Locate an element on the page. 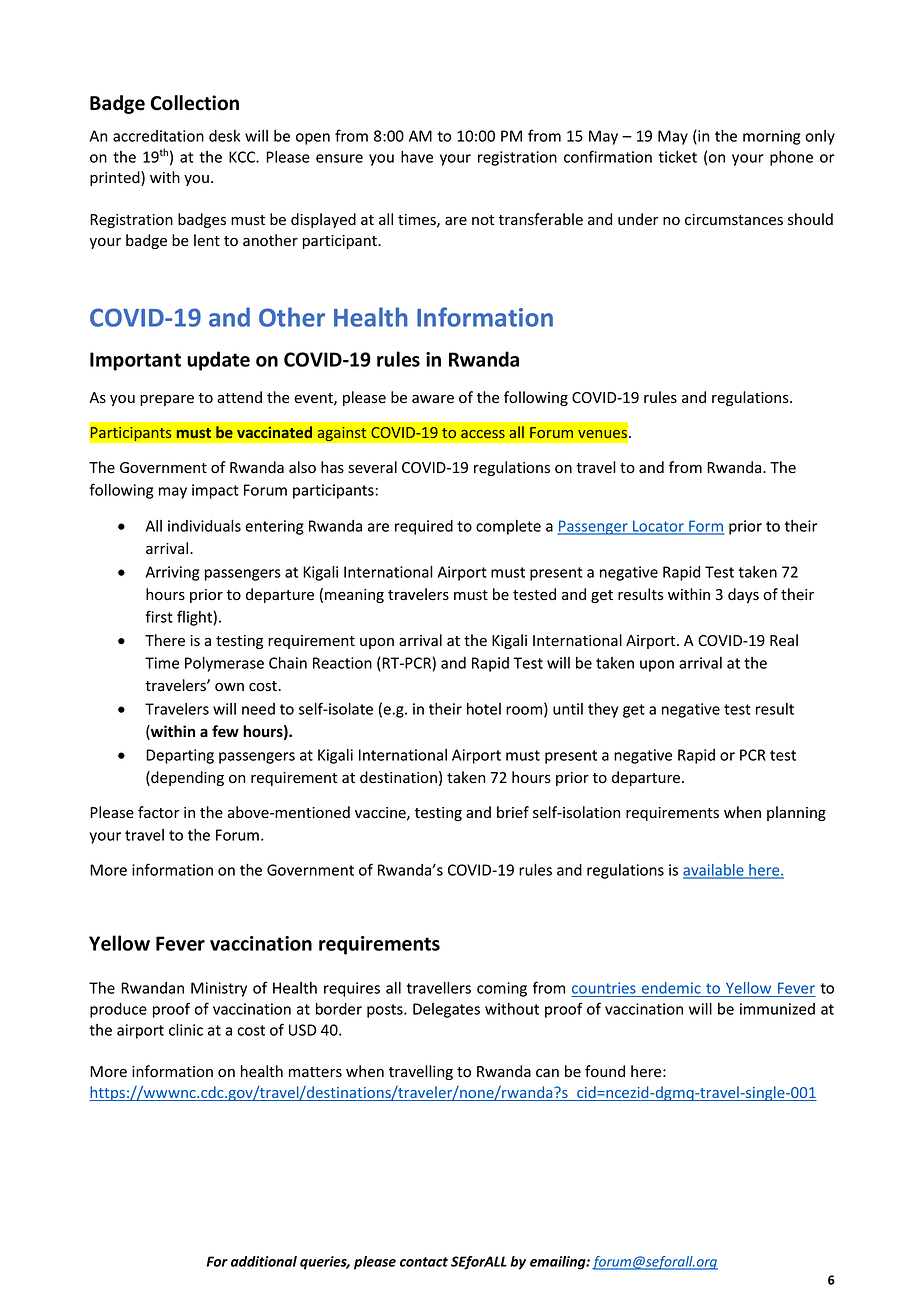 The height and width of the document is (1309, 924). own is located at coordinates (229, 687).
